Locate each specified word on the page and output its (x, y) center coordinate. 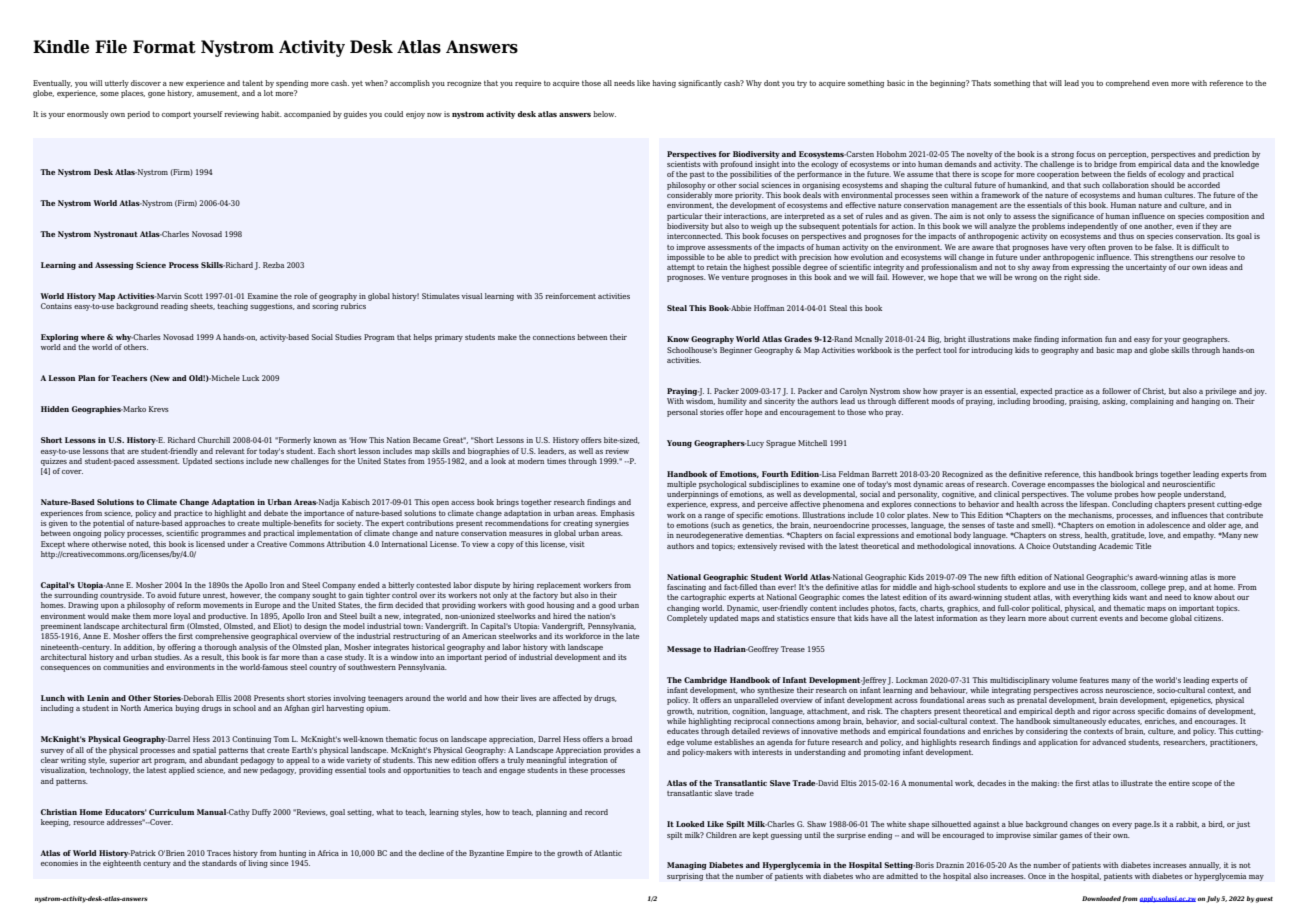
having (664, 84)
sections (229, 461)
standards (219, 863)
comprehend (1128, 84)
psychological (722, 485)
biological (1127, 485)
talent (252, 83)
